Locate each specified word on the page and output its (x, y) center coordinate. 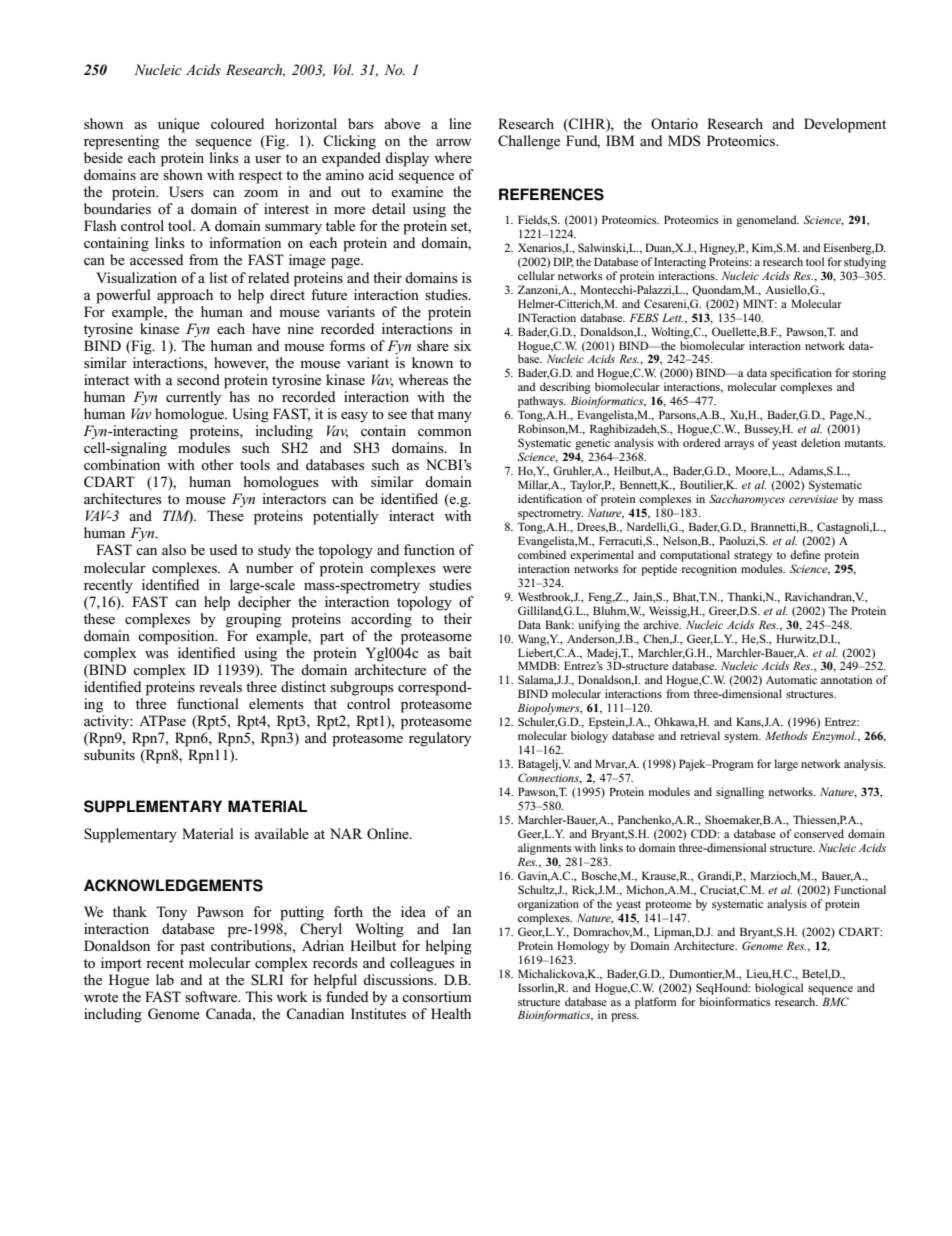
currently (193, 398)
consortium (437, 996)
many (455, 417)
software (212, 996)
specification (801, 374)
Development (845, 125)
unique (179, 125)
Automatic (791, 679)
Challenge (529, 142)
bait (460, 652)
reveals (220, 686)
